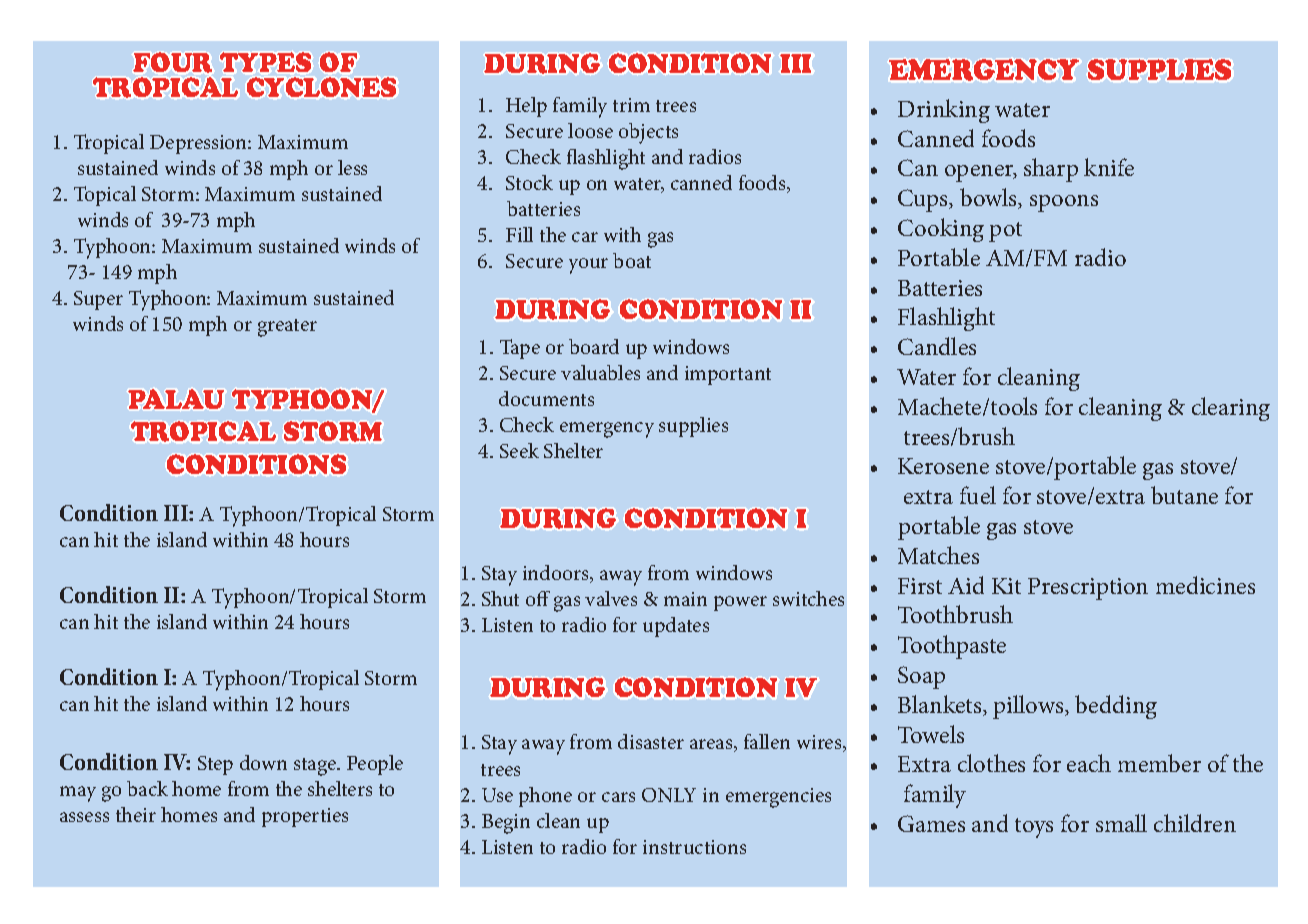 This screenshot has width=1308, height=924. What do you see at coordinates (172, 62) in the screenshot?
I see `FOUR` at bounding box center [172, 62].
